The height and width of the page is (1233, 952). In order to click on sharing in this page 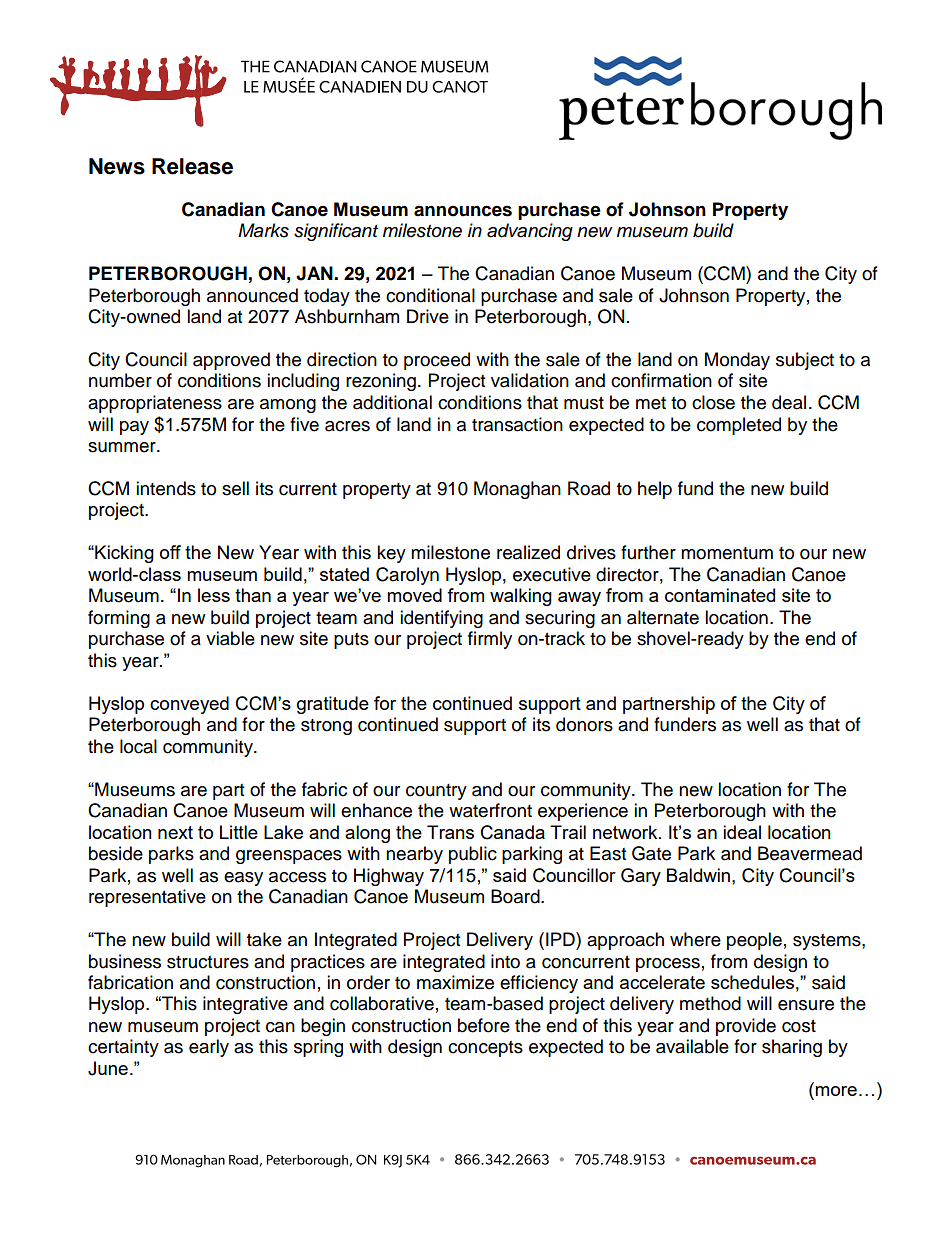, I will do `click(792, 1048)`.
